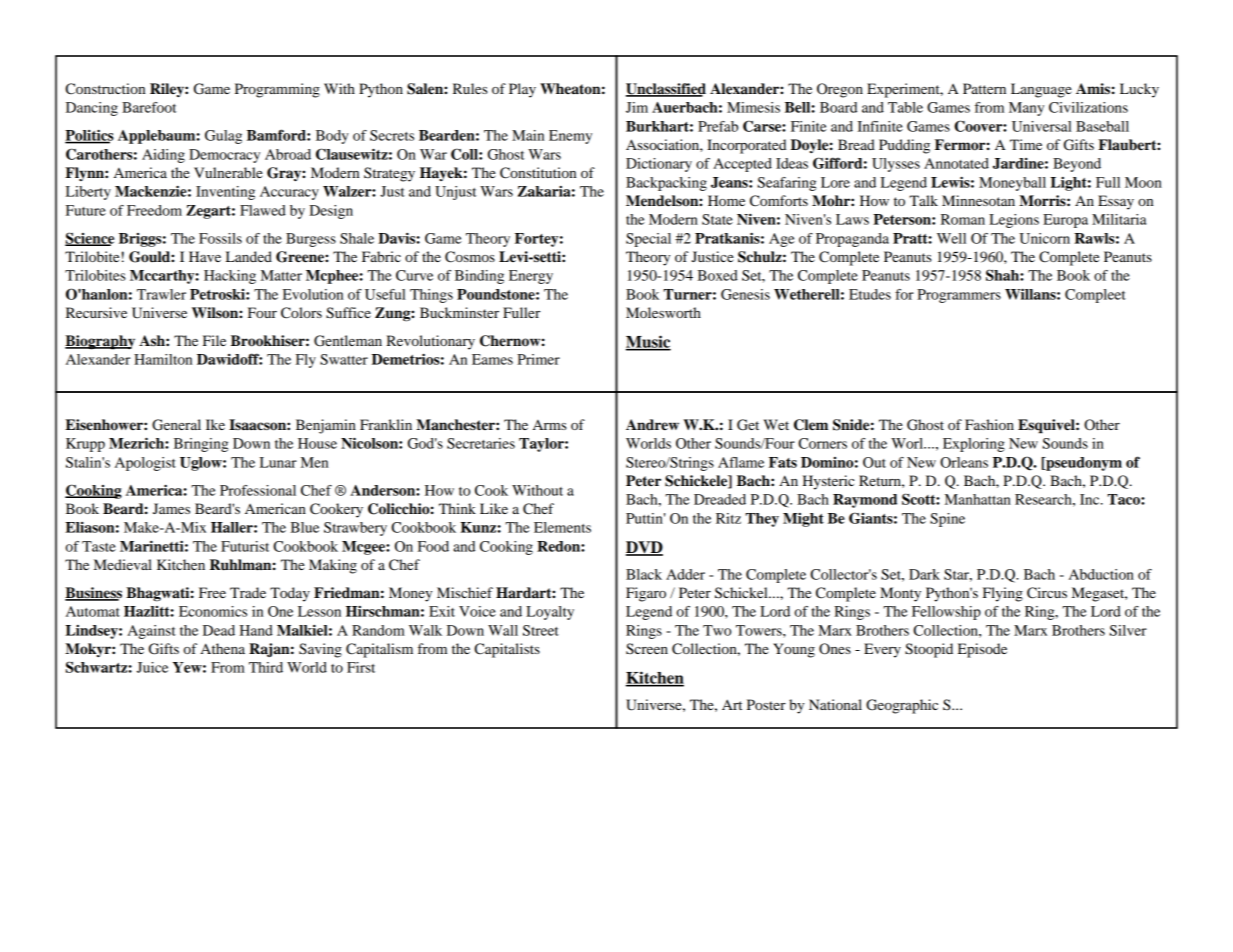  What do you see at coordinates (989, 424) in the document?
I see `Fashion` at bounding box center [989, 424].
